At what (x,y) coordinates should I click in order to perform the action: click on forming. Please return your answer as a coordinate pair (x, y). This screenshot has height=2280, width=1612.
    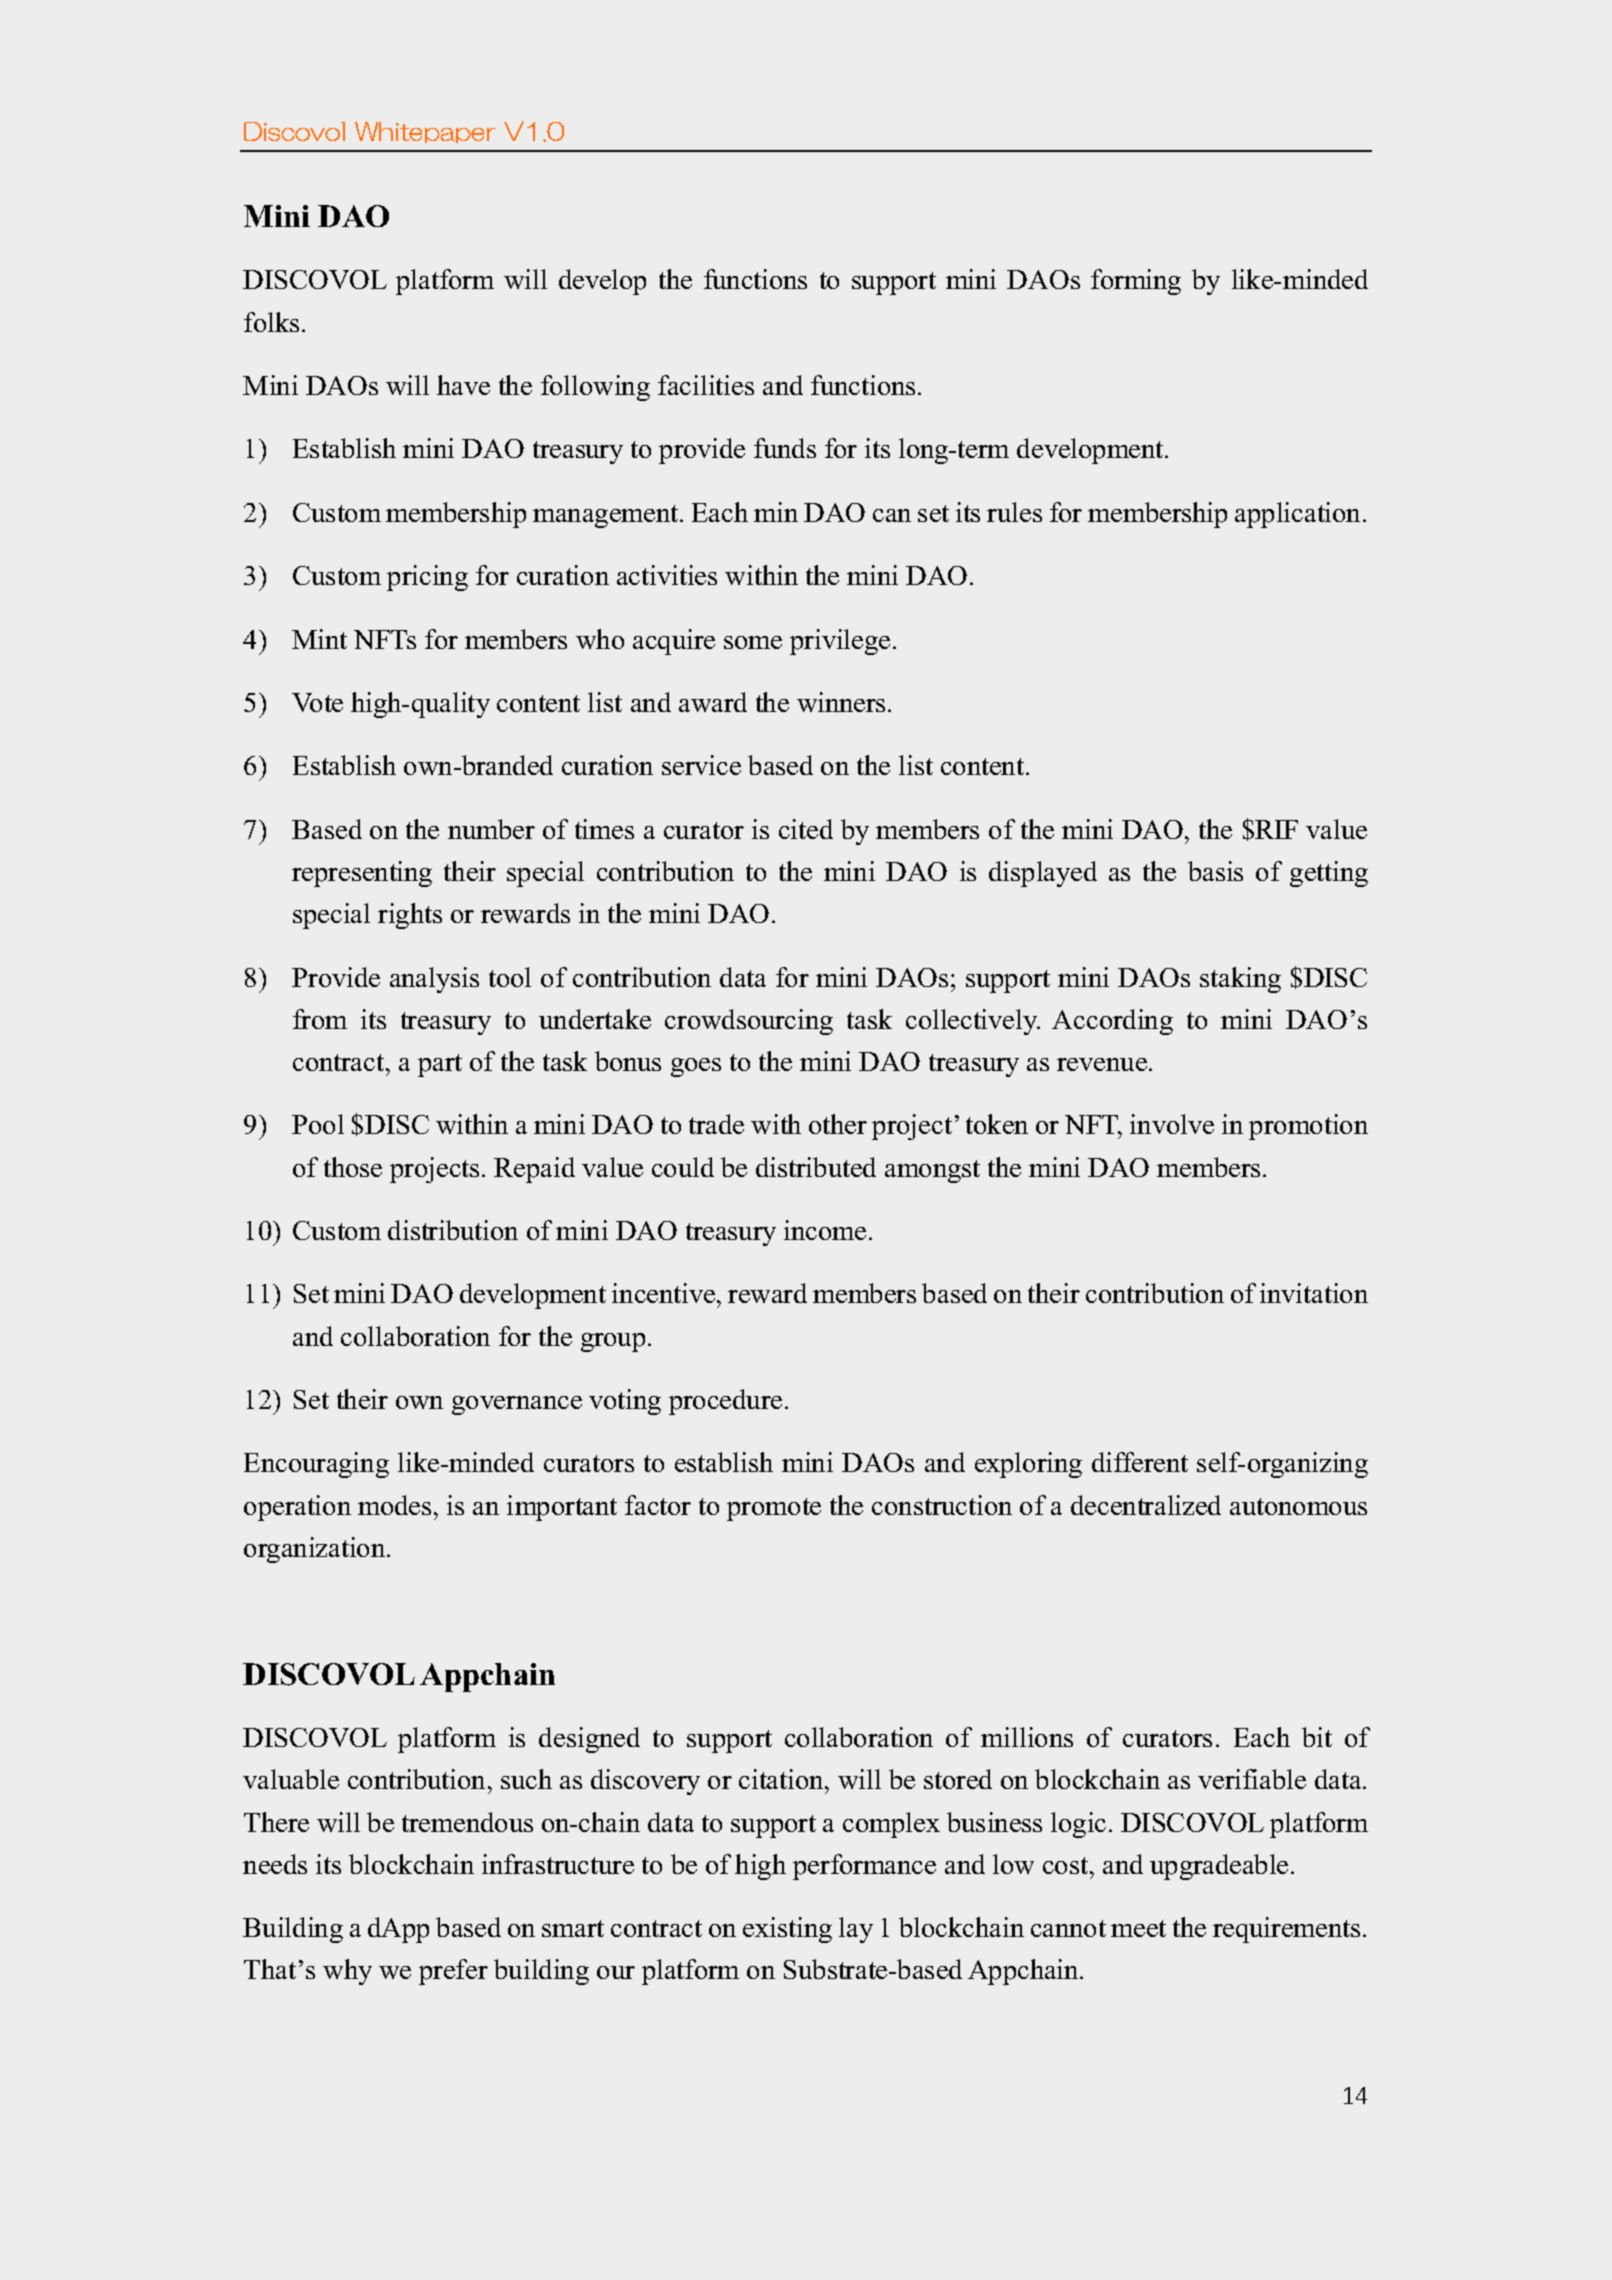
    Looking at the image, I should click on (1136, 282).
